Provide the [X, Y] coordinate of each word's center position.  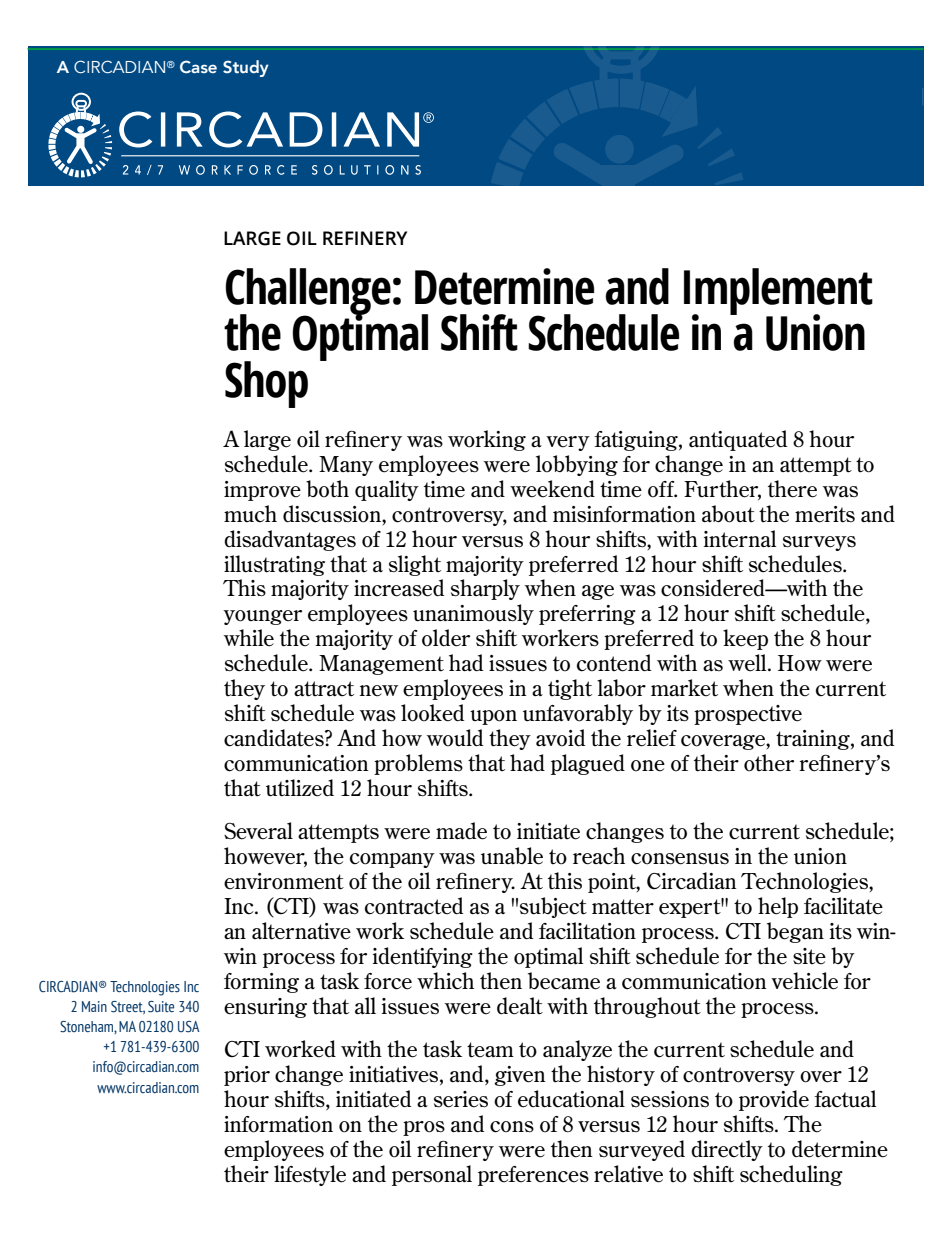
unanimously [473, 614]
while [249, 638]
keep [745, 639]
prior [247, 1076]
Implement [778, 292]
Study [246, 68]
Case [198, 67]
